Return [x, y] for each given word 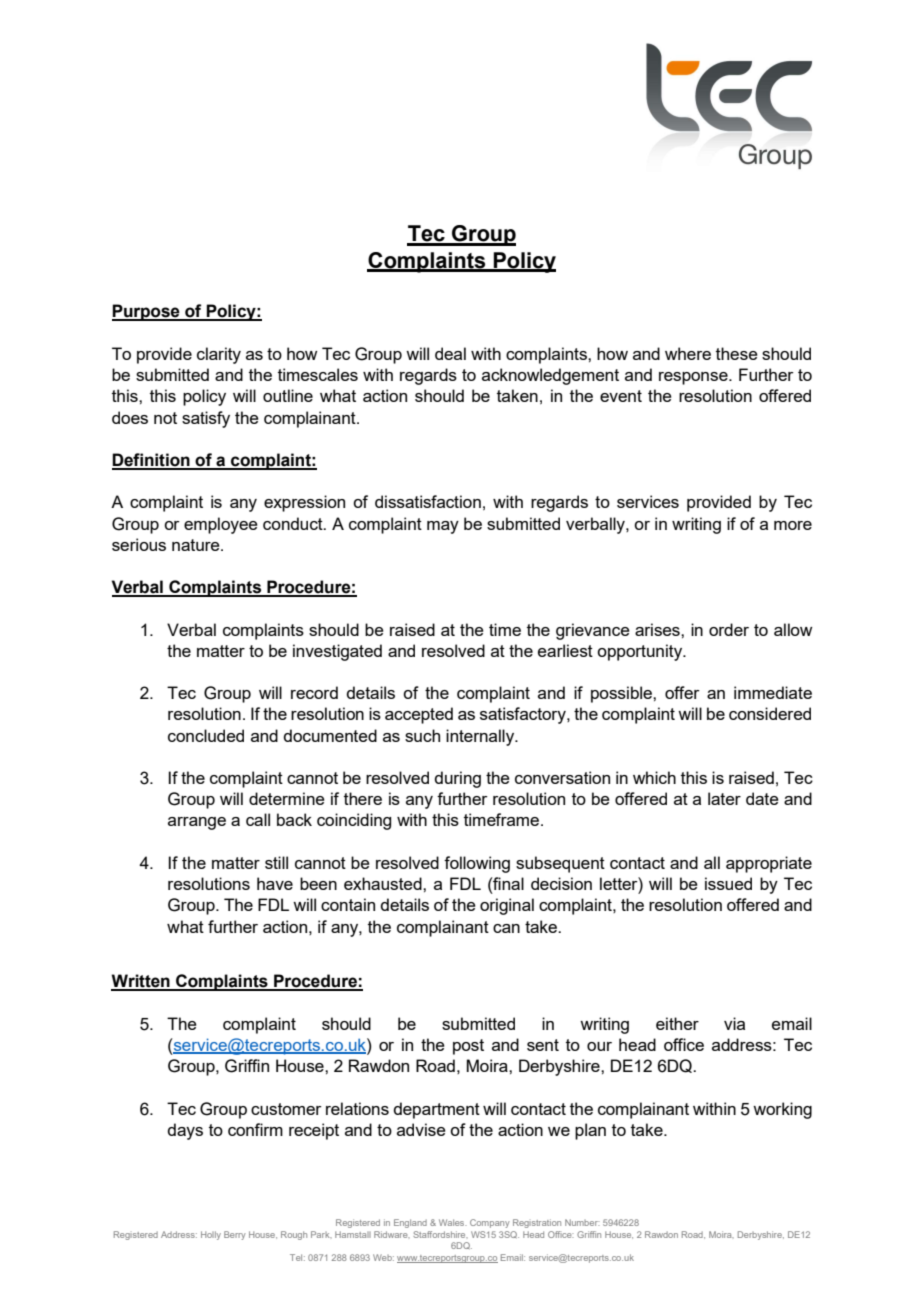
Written [141, 982]
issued [728, 883]
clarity [219, 355]
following [477, 864]
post [468, 1047]
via [734, 1023]
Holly [211, 1235]
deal [450, 353]
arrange [197, 823]
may [443, 527]
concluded [206, 735]
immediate [773, 692]
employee [221, 525]
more [793, 525]
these [737, 353]
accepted [419, 715]
